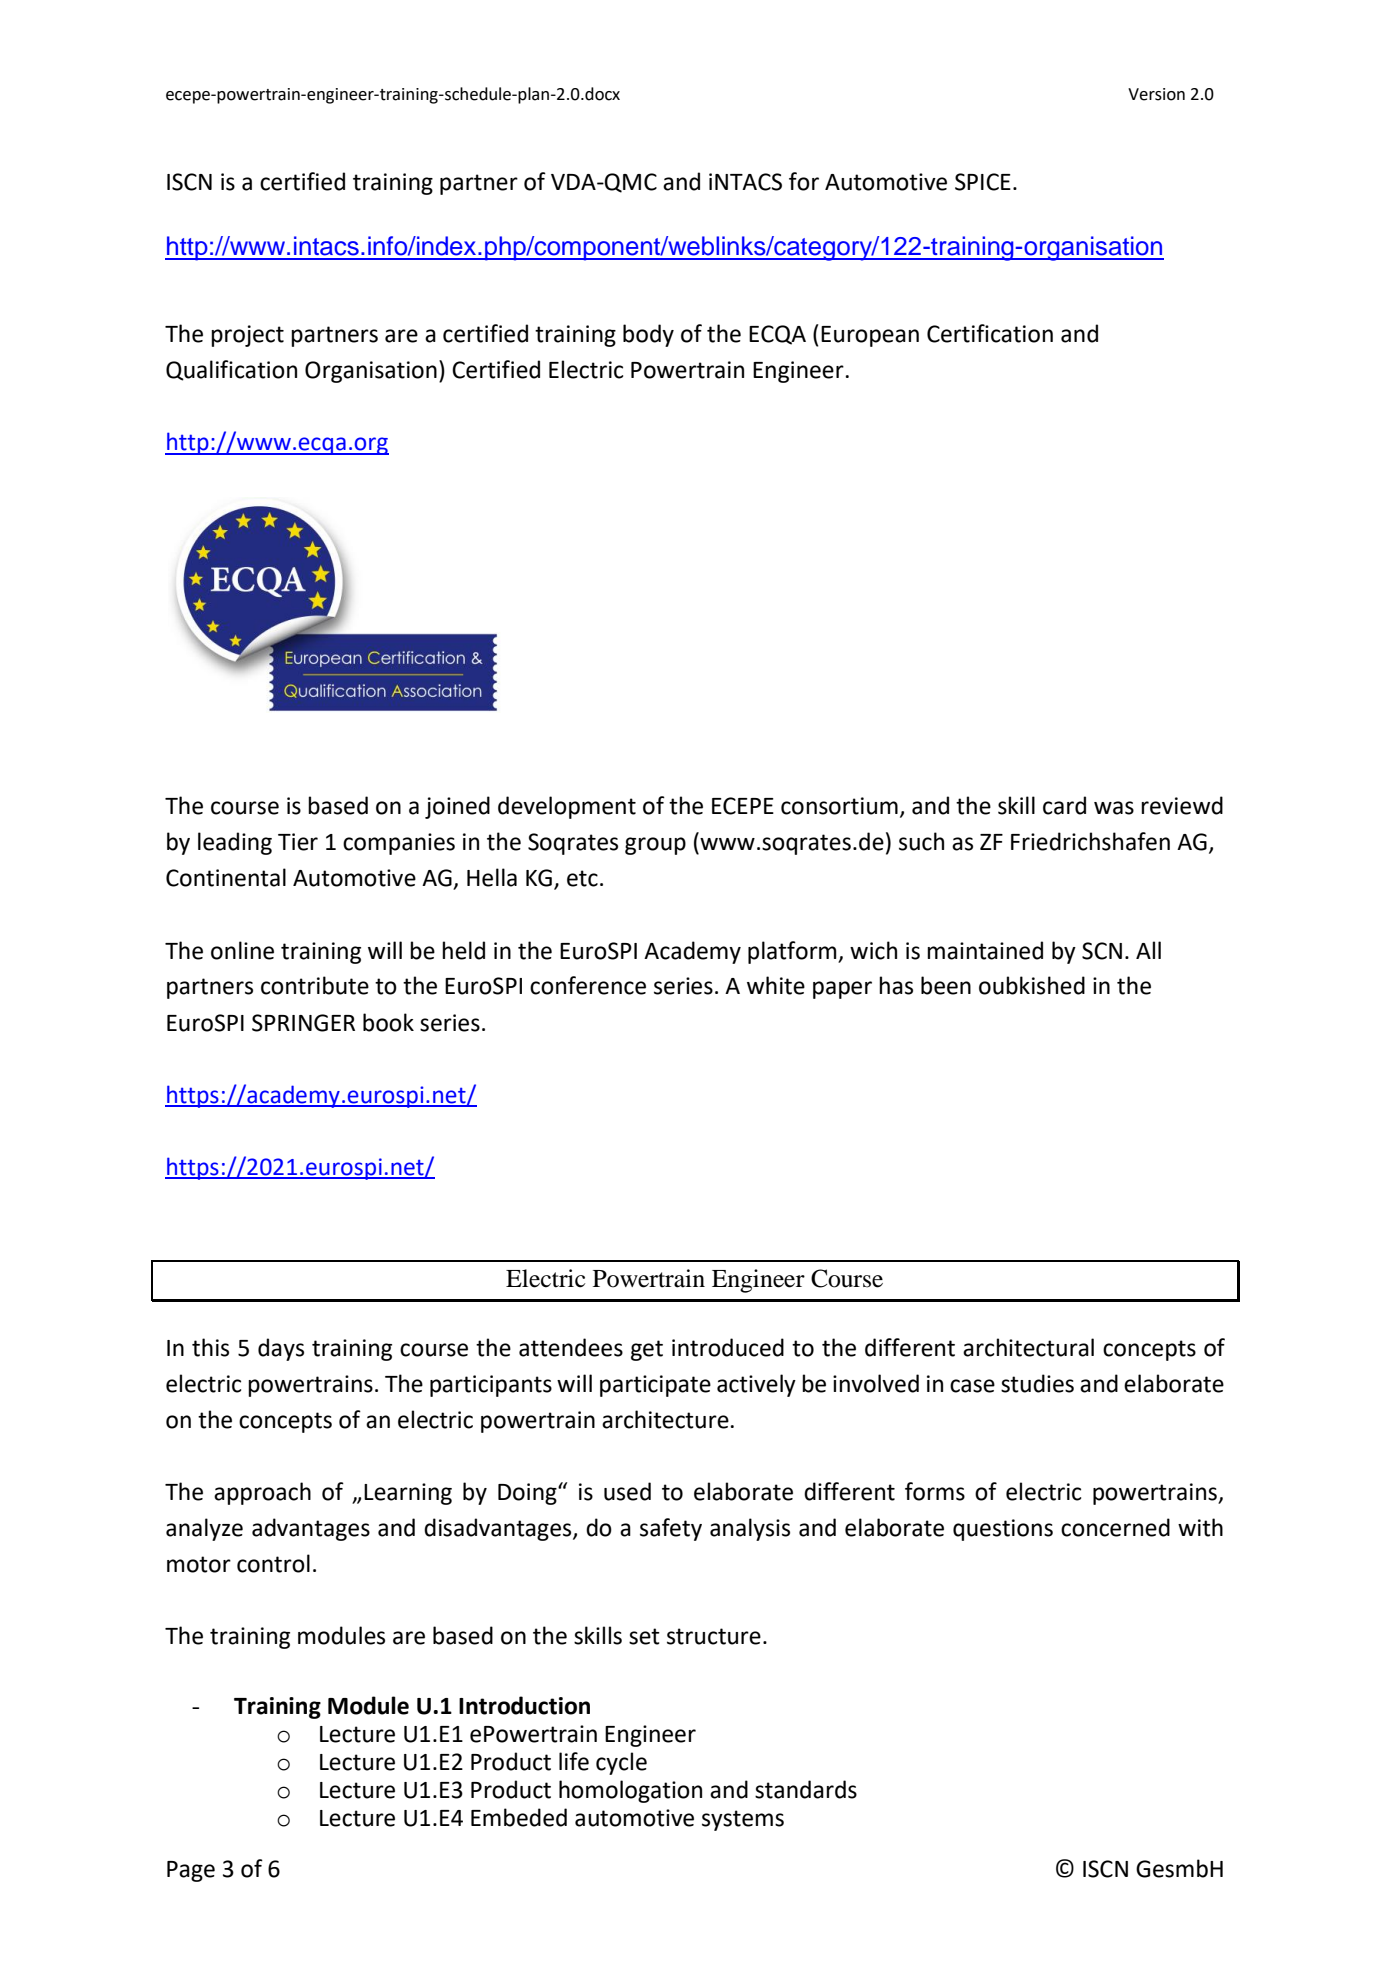 The height and width of the page is (1966, 1390). I want to click on contribute, so click(315, 985).
